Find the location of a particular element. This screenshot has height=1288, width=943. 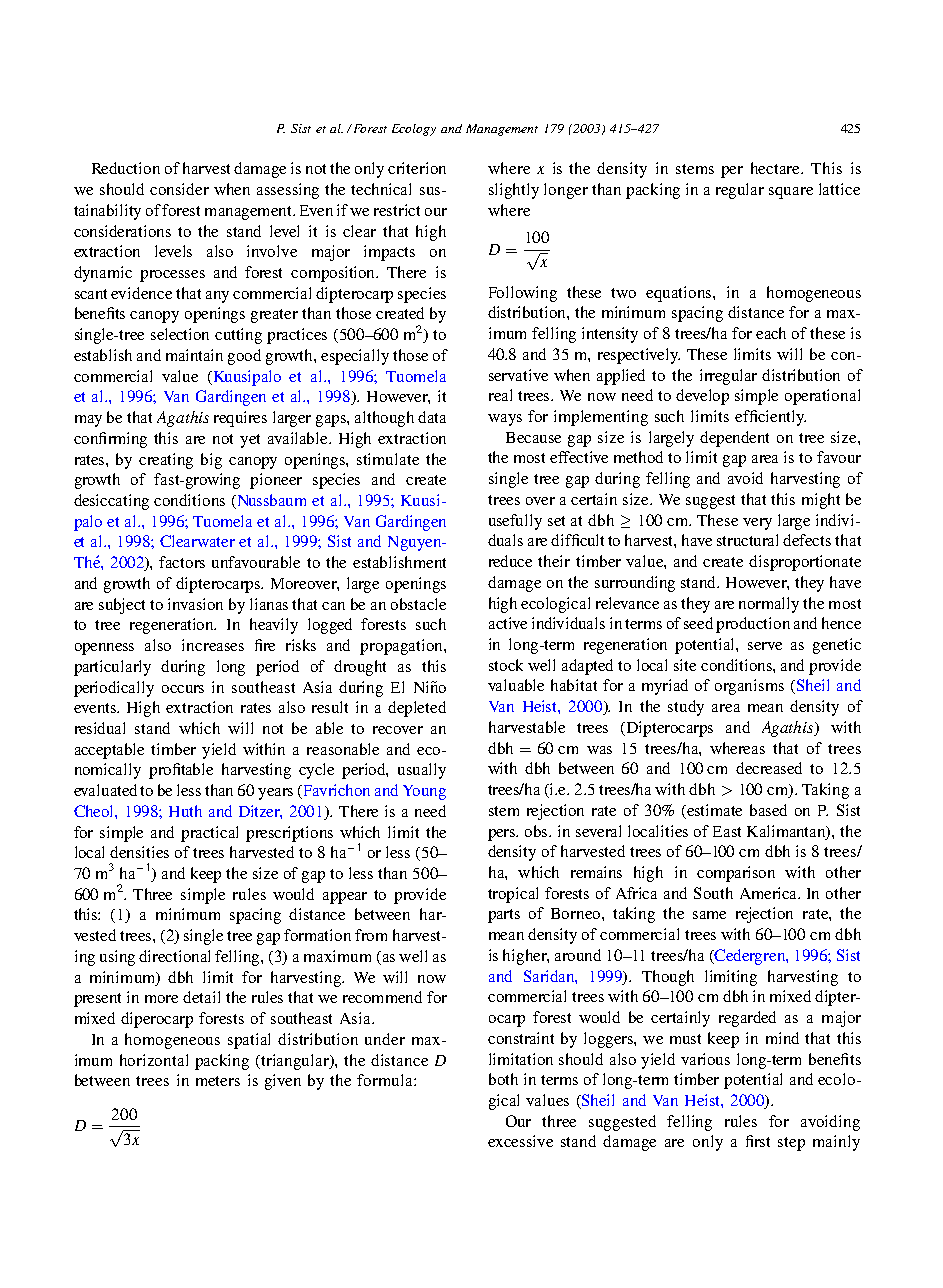

efficiently is located at coordinates (770, 418).
